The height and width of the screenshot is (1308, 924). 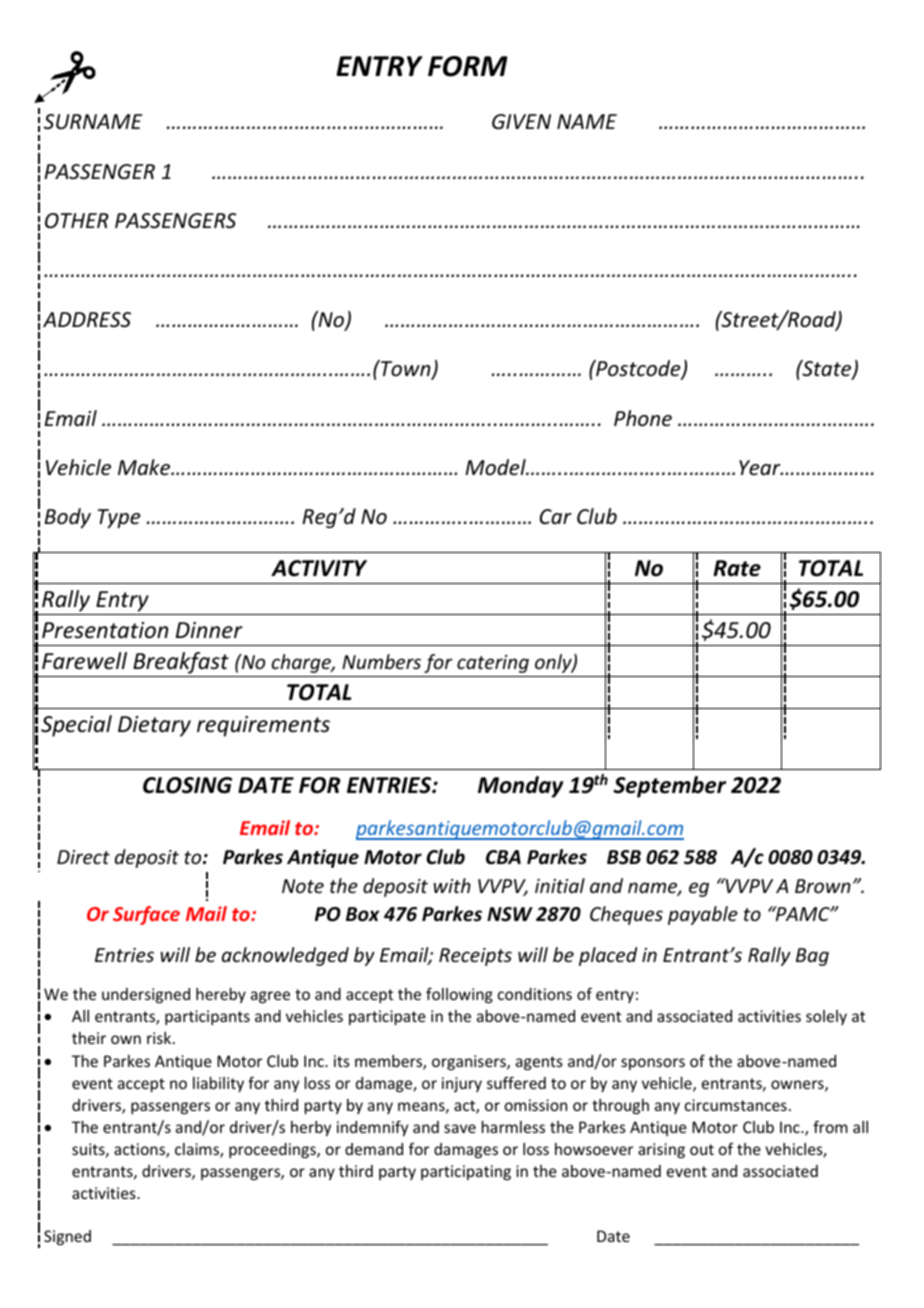 I want to click on out, so click(x=702, y=1149).
